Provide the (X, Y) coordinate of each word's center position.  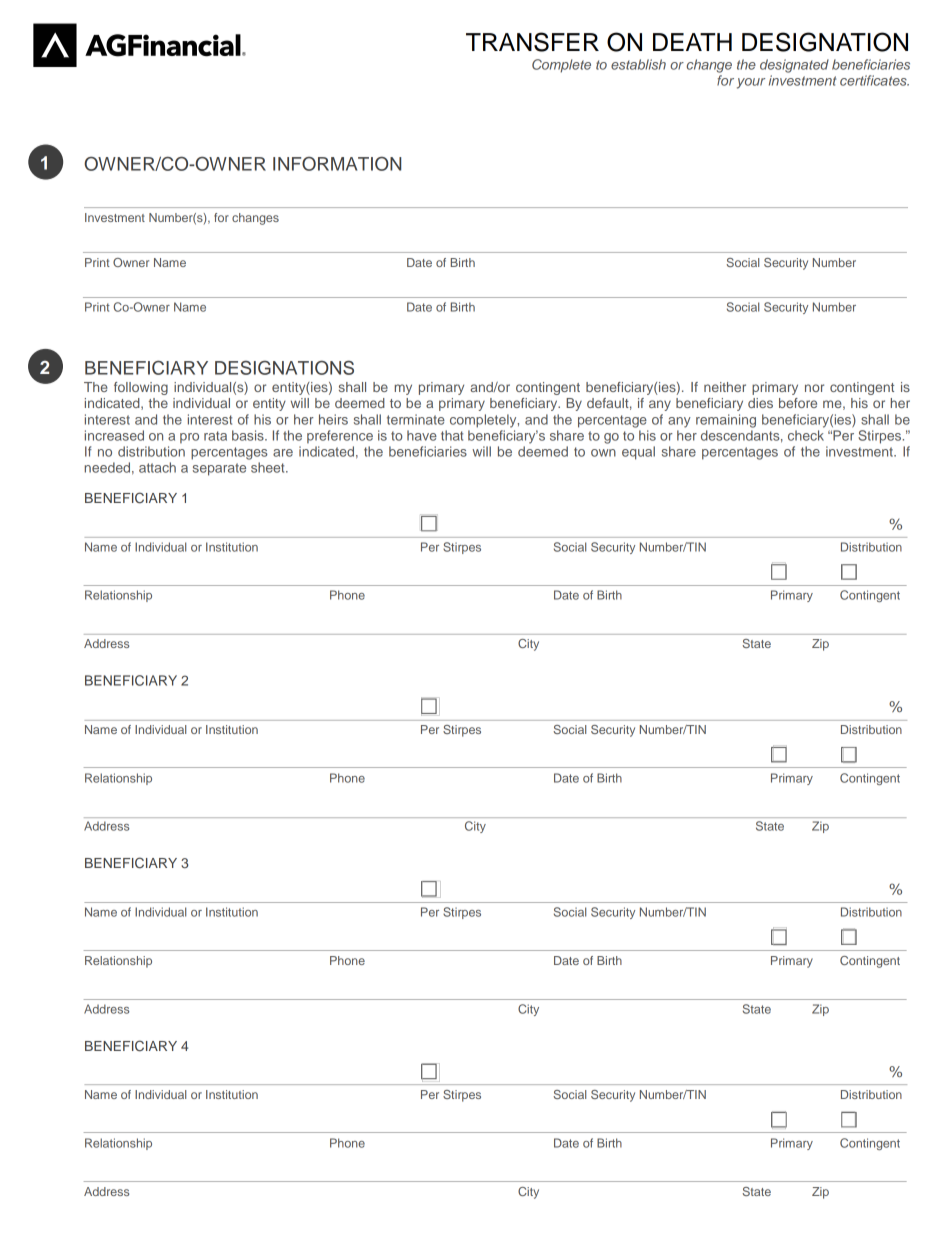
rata (215, 436)
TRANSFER (532, 42)
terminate (416, 419)
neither (725, 387)
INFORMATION (337, 163)
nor (814, 388)
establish (638, 64)
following (141, 388)
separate (219, 469)
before (798, 403)
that (452, 435)
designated (794, 66)
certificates (874, 80)
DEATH (692, 42)
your (751, 83)
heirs (333, 419)
